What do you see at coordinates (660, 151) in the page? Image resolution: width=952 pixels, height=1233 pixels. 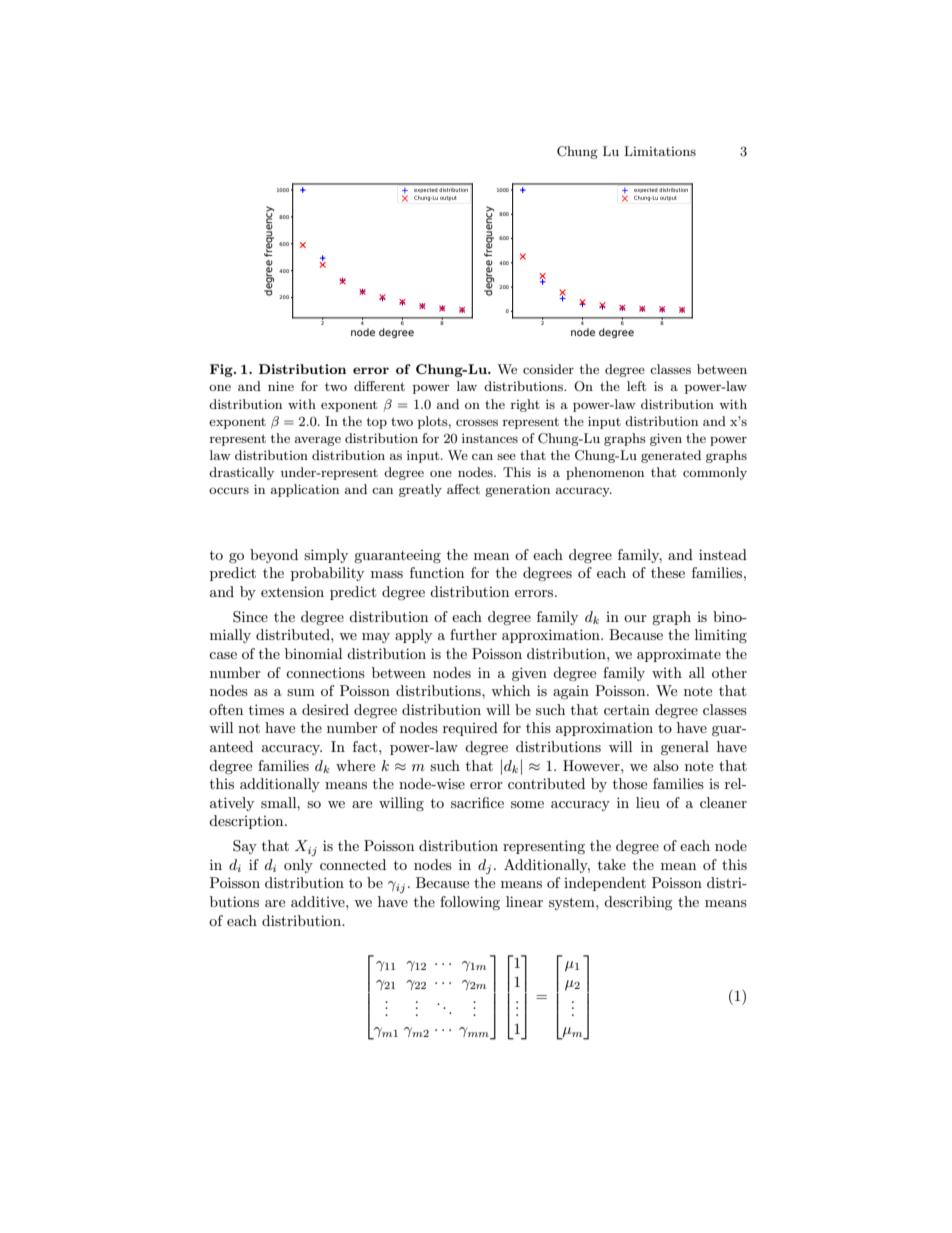 I see `Limitations` at bounding box center [660, 151].
